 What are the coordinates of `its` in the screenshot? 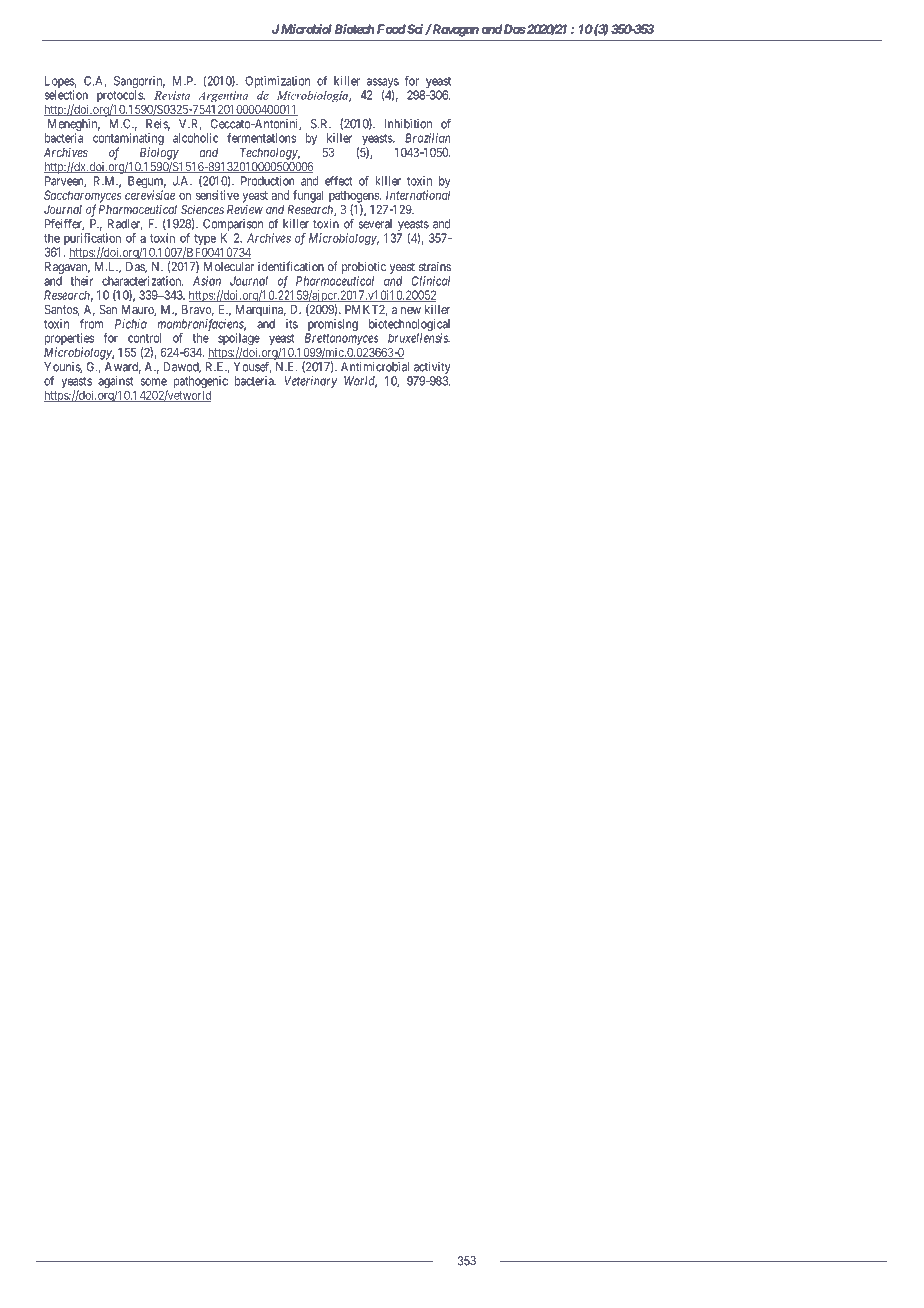 It's located at (292, 324).
